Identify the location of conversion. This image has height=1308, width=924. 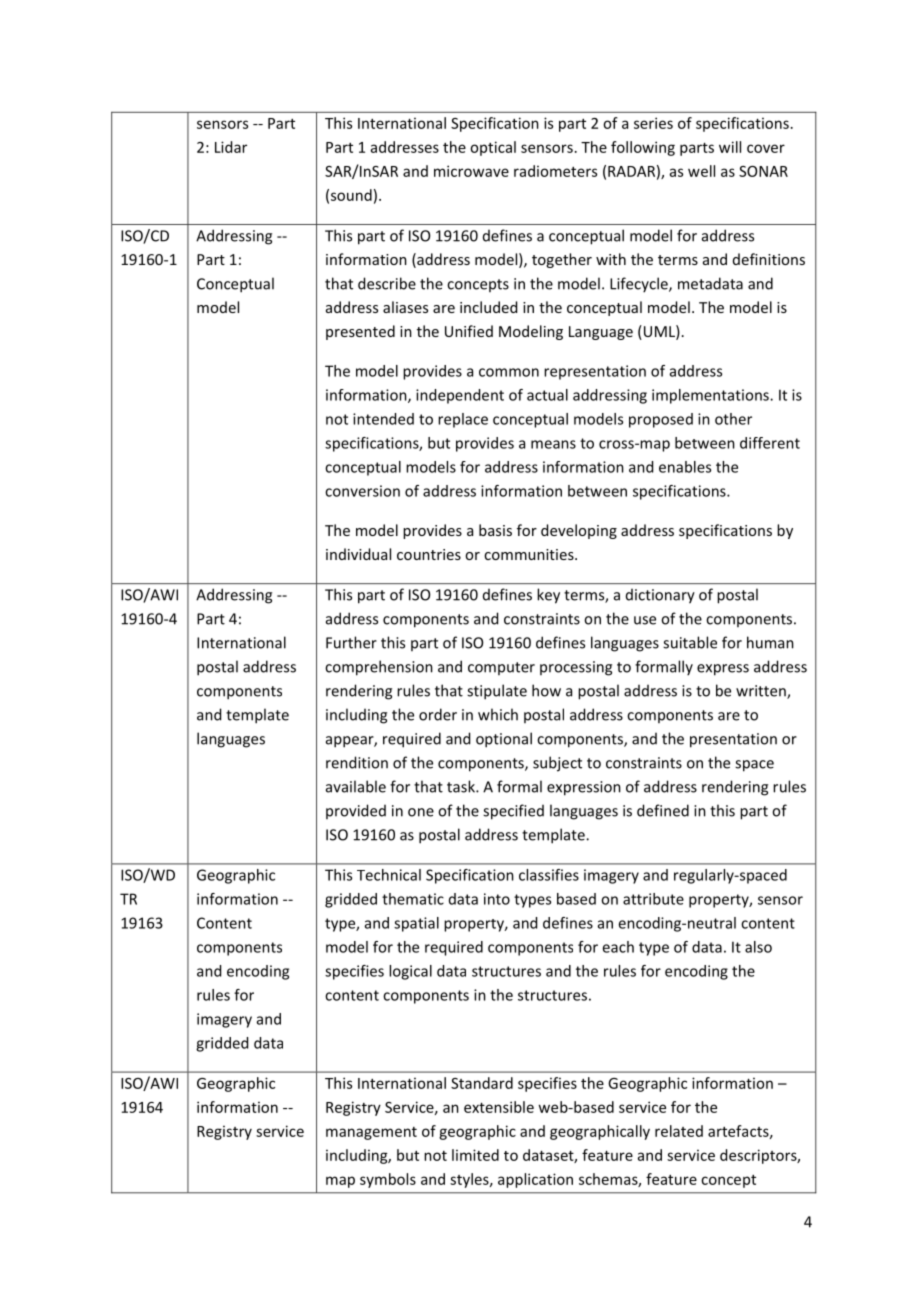
(362, 491).
